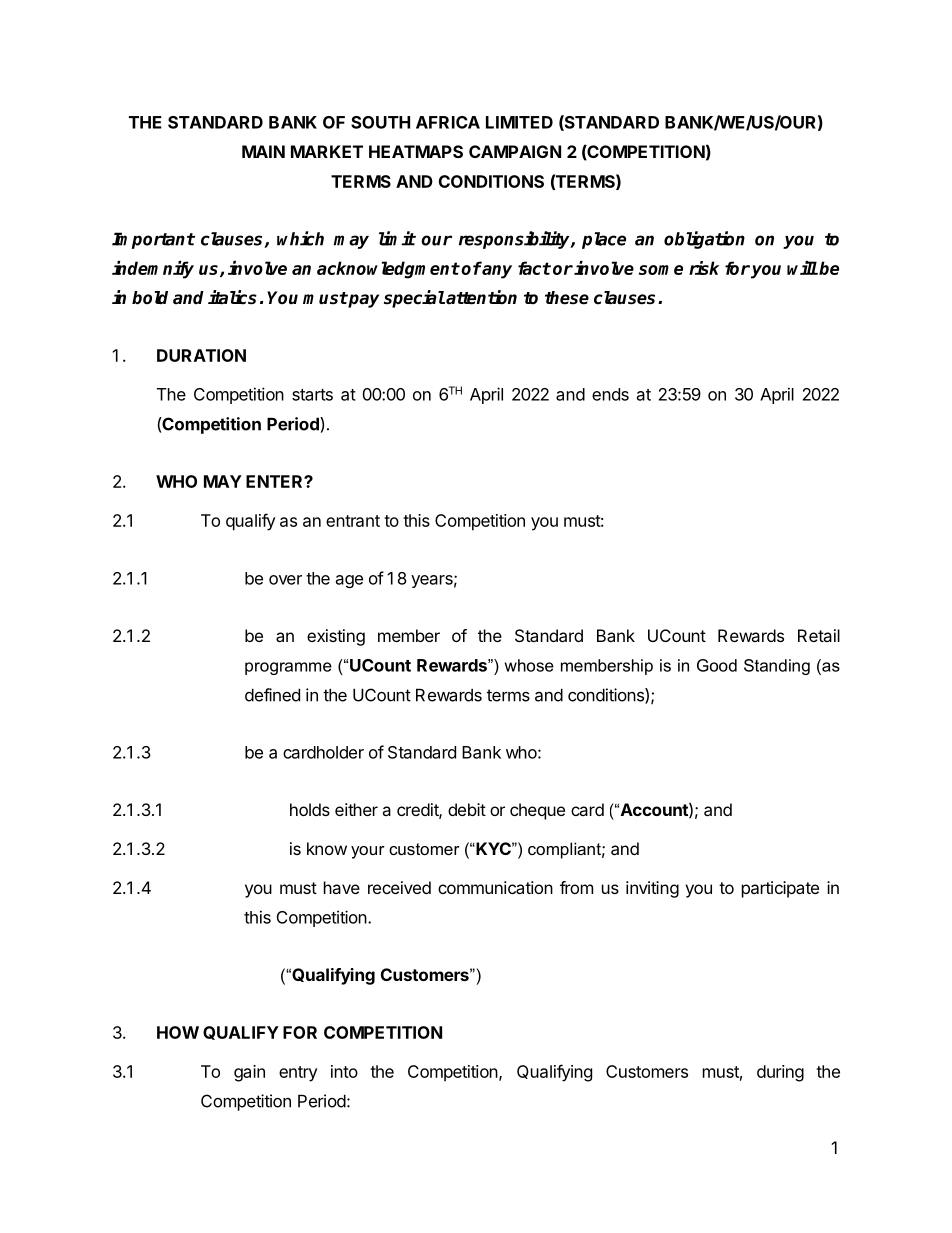 This screenshot has width=952, height=1233. I want to click on debit, so click(467, 809).
